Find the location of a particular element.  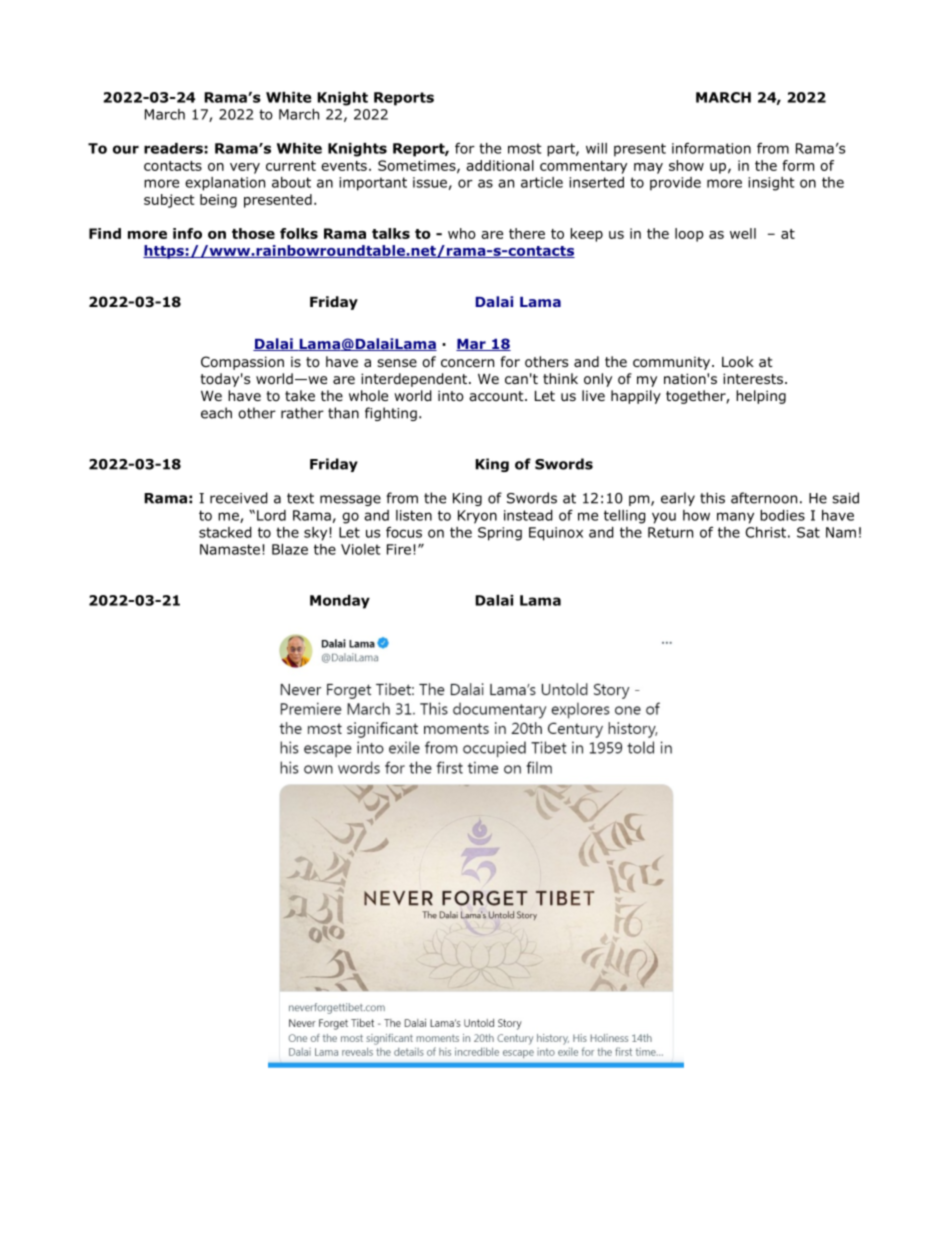

Christ is located at coordinates (765, 532).
